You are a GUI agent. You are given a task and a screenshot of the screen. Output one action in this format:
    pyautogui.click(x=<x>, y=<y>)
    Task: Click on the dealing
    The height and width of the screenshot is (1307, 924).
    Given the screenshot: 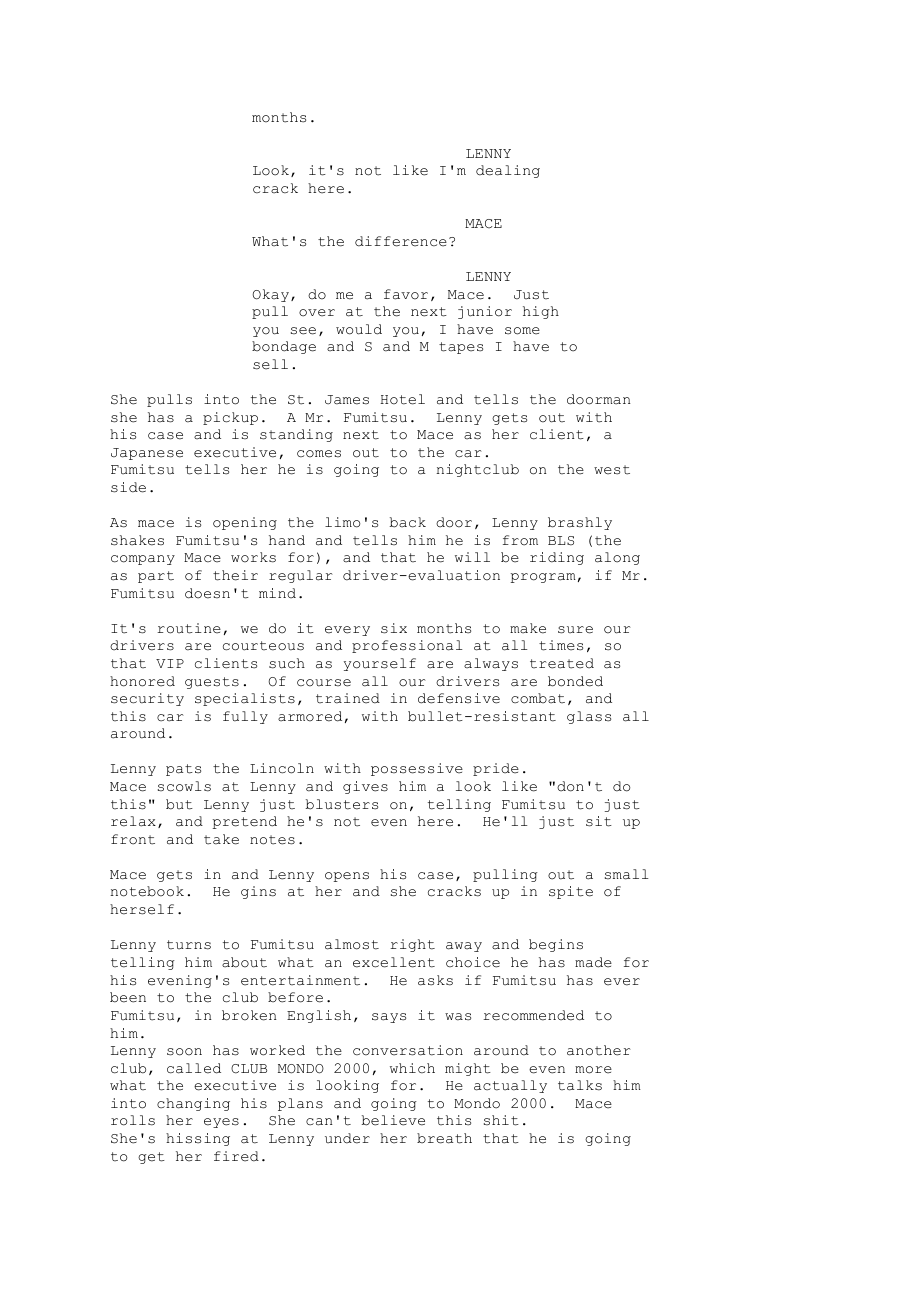 What is the action you would take?
    pyautogui.click(x=508, y=171)
